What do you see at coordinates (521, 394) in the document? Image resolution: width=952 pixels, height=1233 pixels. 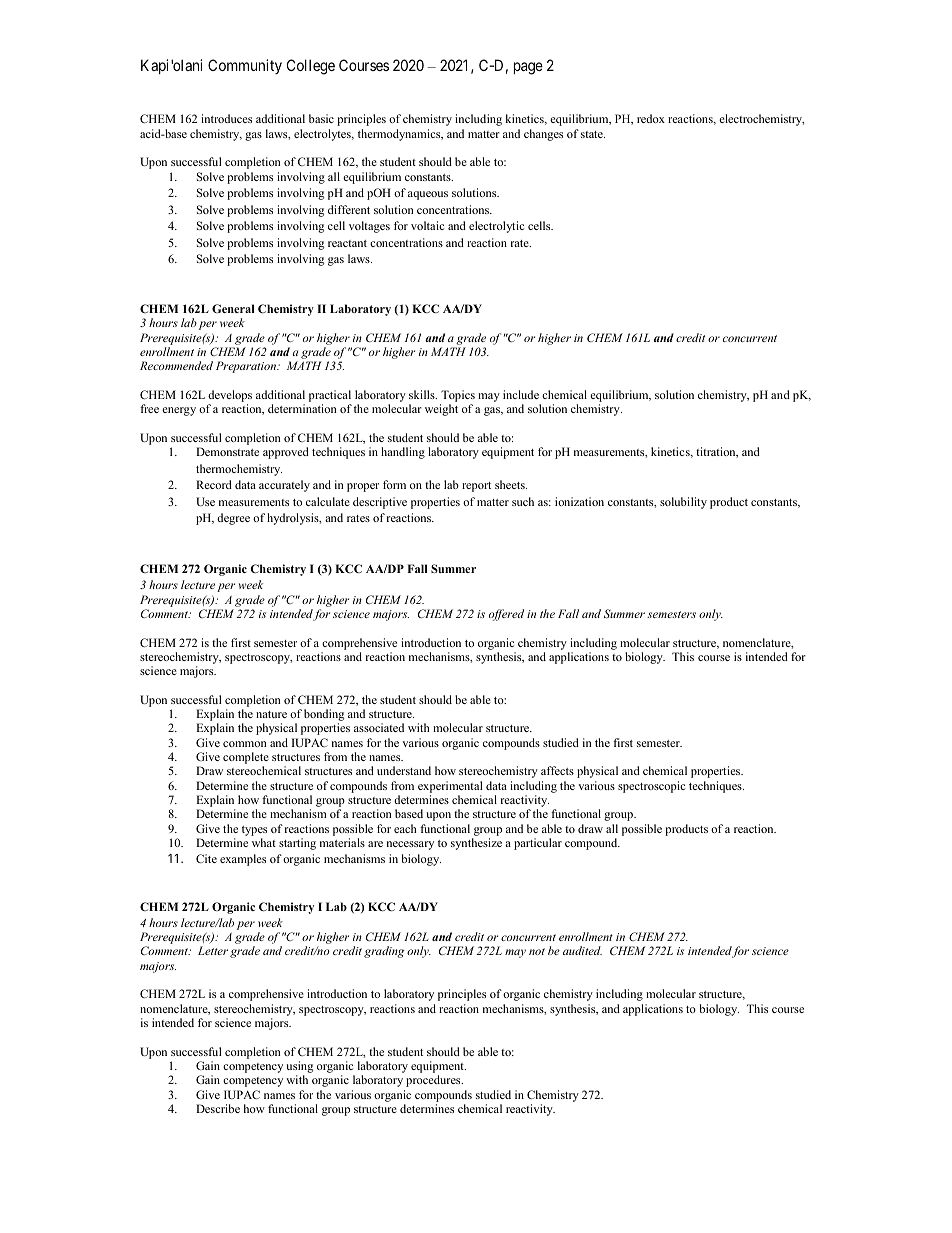 I see `include` at bounding box center [521, 394].
